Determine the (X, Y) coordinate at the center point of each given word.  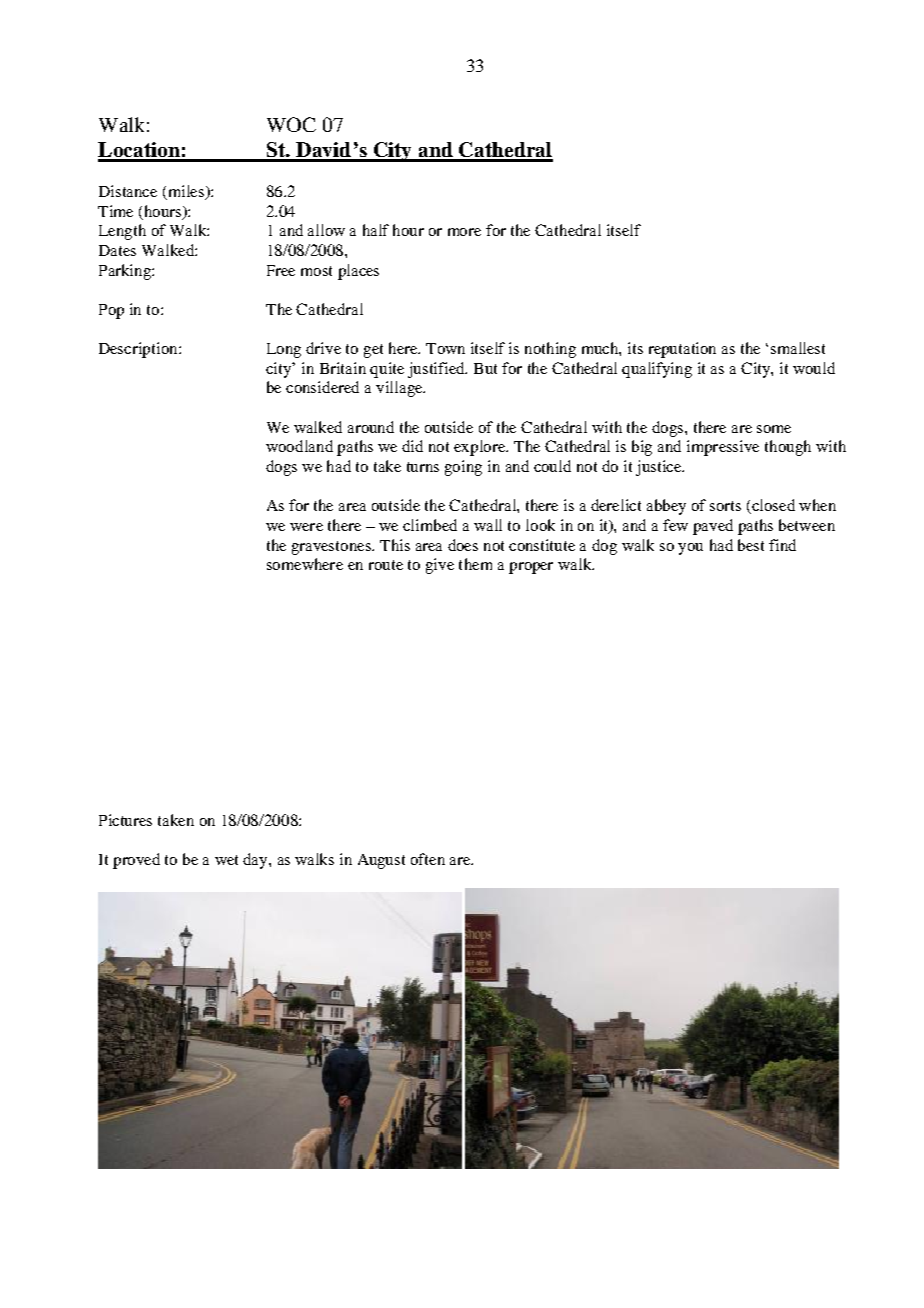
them (475, 564)
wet (226, 860)
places (358, 272)
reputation (682, 350)
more (464, 232)
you (690, 549)
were (306, 527)
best (751, 545)
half (376, 230)
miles (186, 192)
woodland (299, 446)
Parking (126, 272)
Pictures (125, 820)
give (440, 566)
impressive (723, 448)
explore (481, 448)
